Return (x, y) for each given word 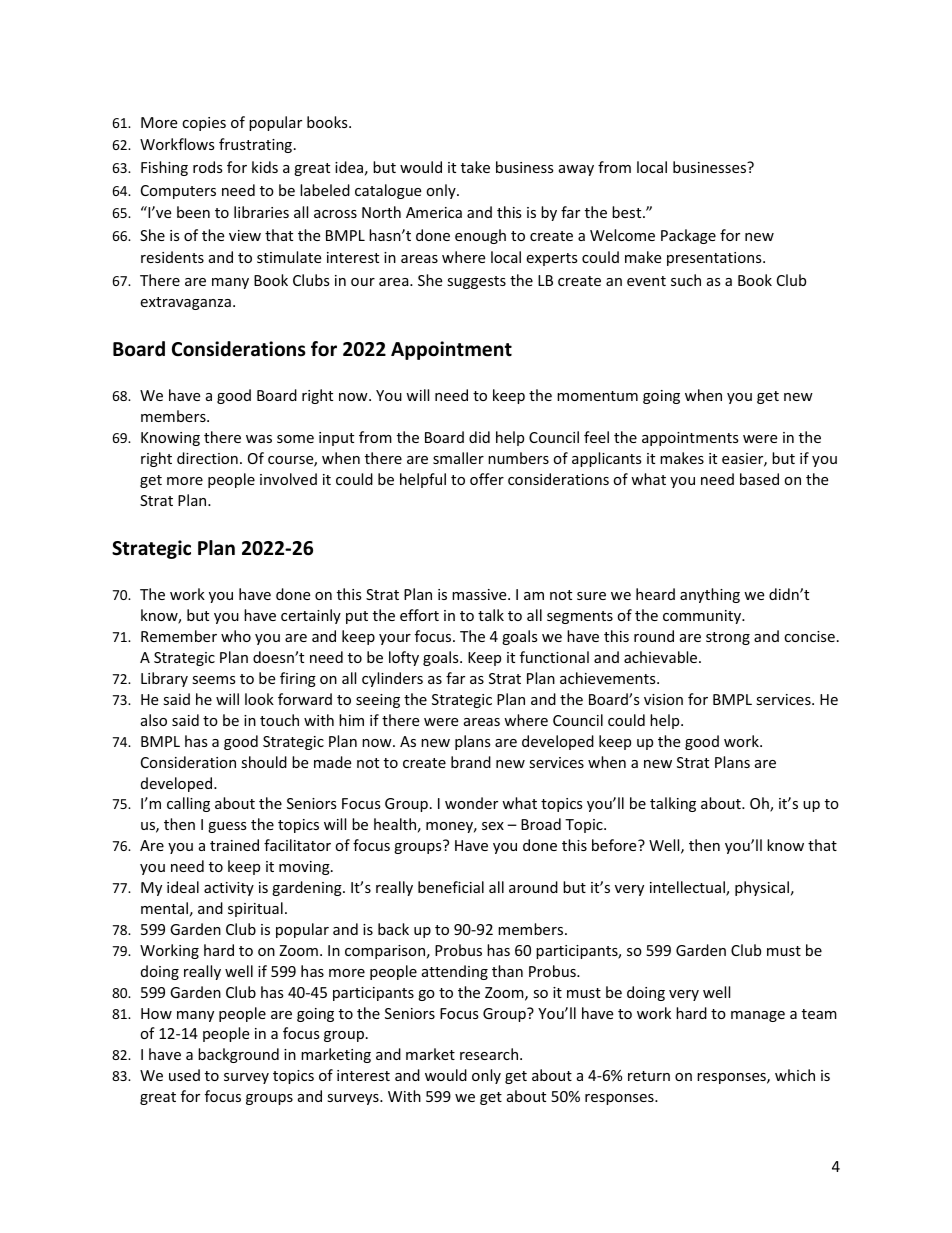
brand (471, 762)
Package (688, 236)
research (490, 1054)
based (759, 479)
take (475, 167)
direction (207, 458)
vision (663, 699)
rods (208, 167)
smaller (458, 458)
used (184, 1075)
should (264, 762)
